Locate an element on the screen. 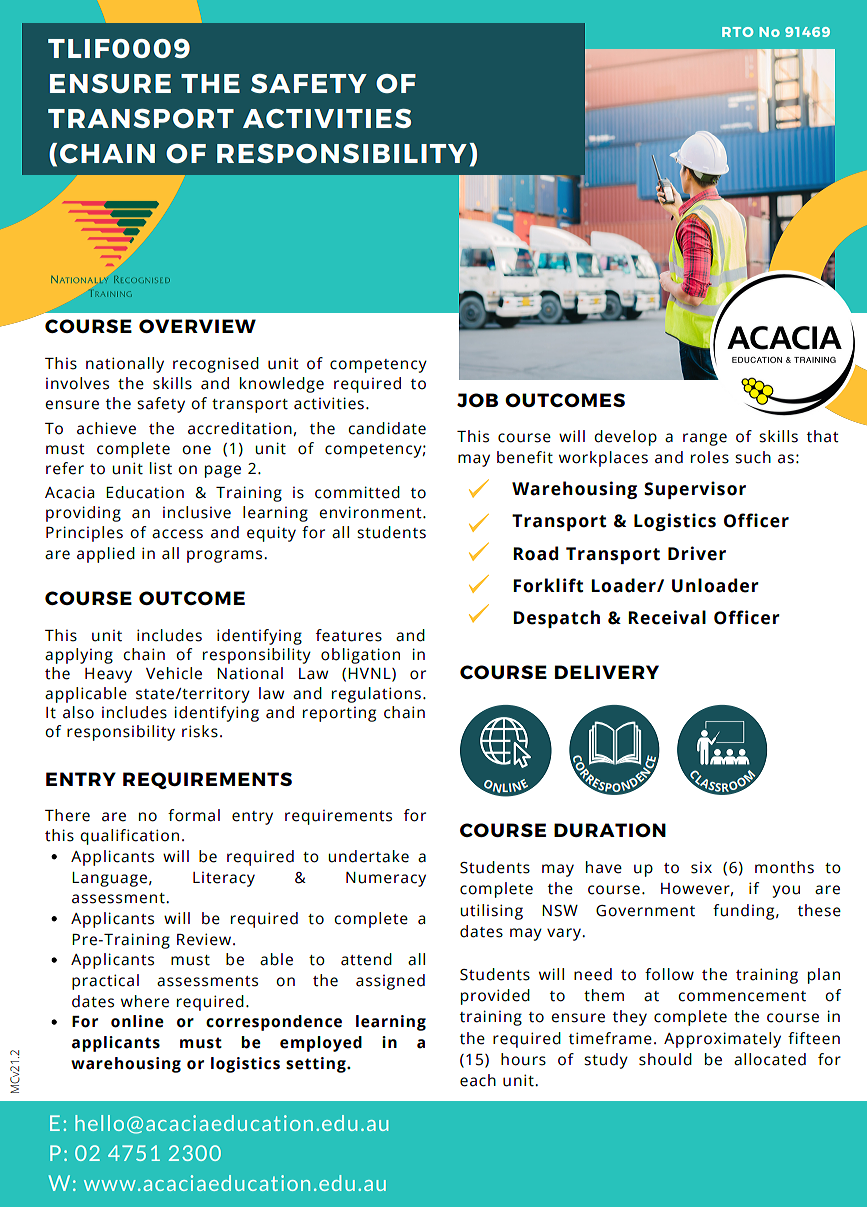 Image resolution: width=867 pixels, height=1207 pixels. RTO is located at coordinates (737, 32).
